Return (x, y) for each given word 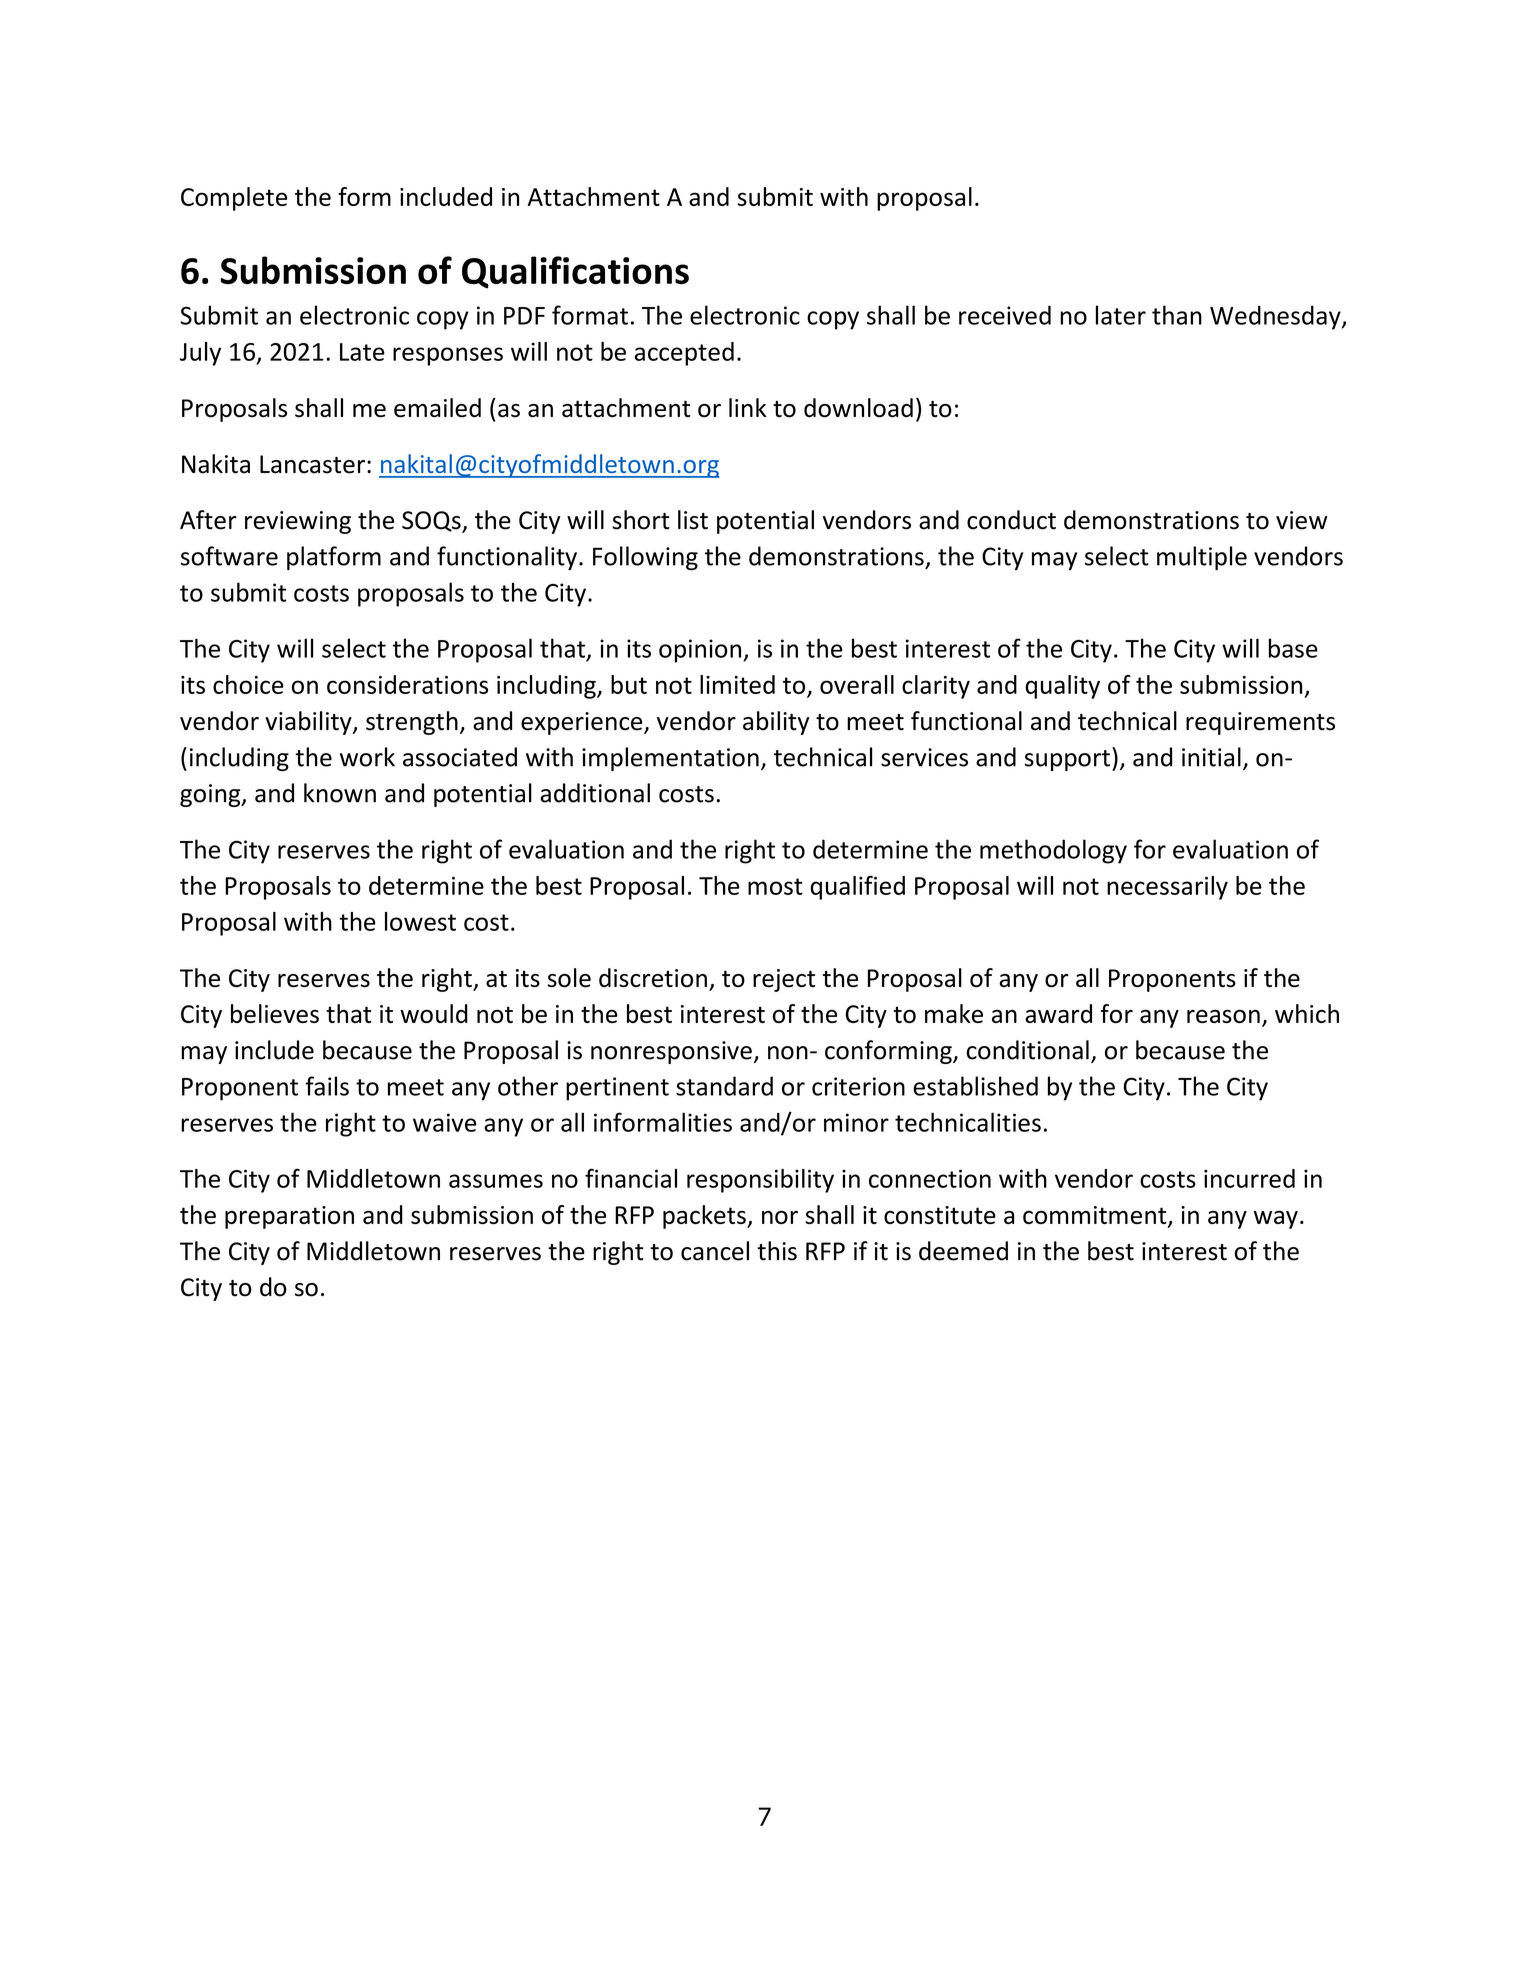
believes (275, 1013)
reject (784, 980)
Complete (234, 199)
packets (705, 1217)
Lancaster (314, 464)
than (1177, 315)
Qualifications (575, 272)
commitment (1096, 1216)
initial (1211, 757)
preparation (289, 1217)
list (693, 520)
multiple (1202, 558)
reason (1223, 1016)
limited (737, 684)
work (367, 757)
